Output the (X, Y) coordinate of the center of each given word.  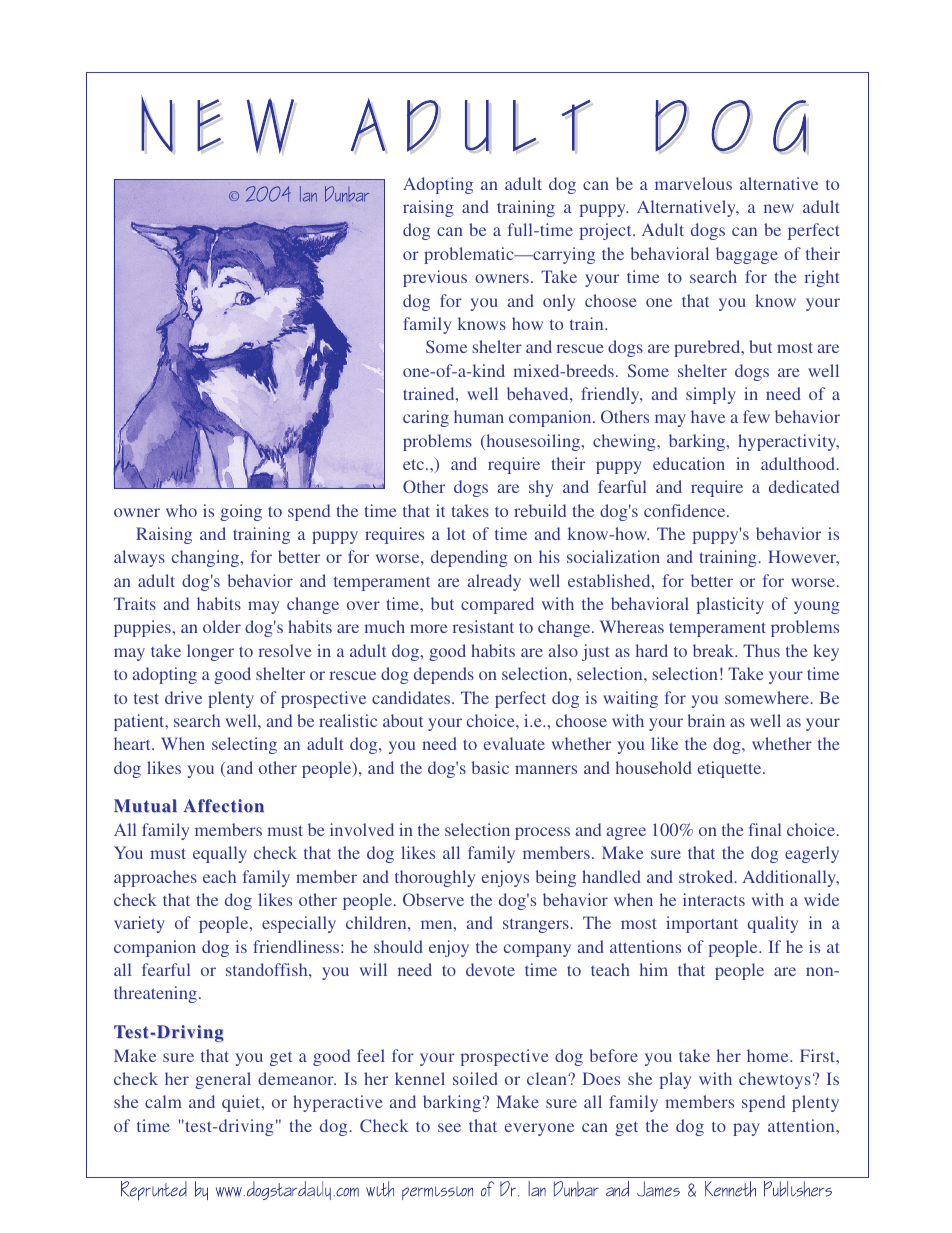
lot (456, 533)
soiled (475, 1078)
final (765, 829)
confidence (686, 510)
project (607, 231)
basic (490, 767)
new (779, 208)
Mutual (145, 806)
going (241, 512)
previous (435, 278)
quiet (242, 1103)
